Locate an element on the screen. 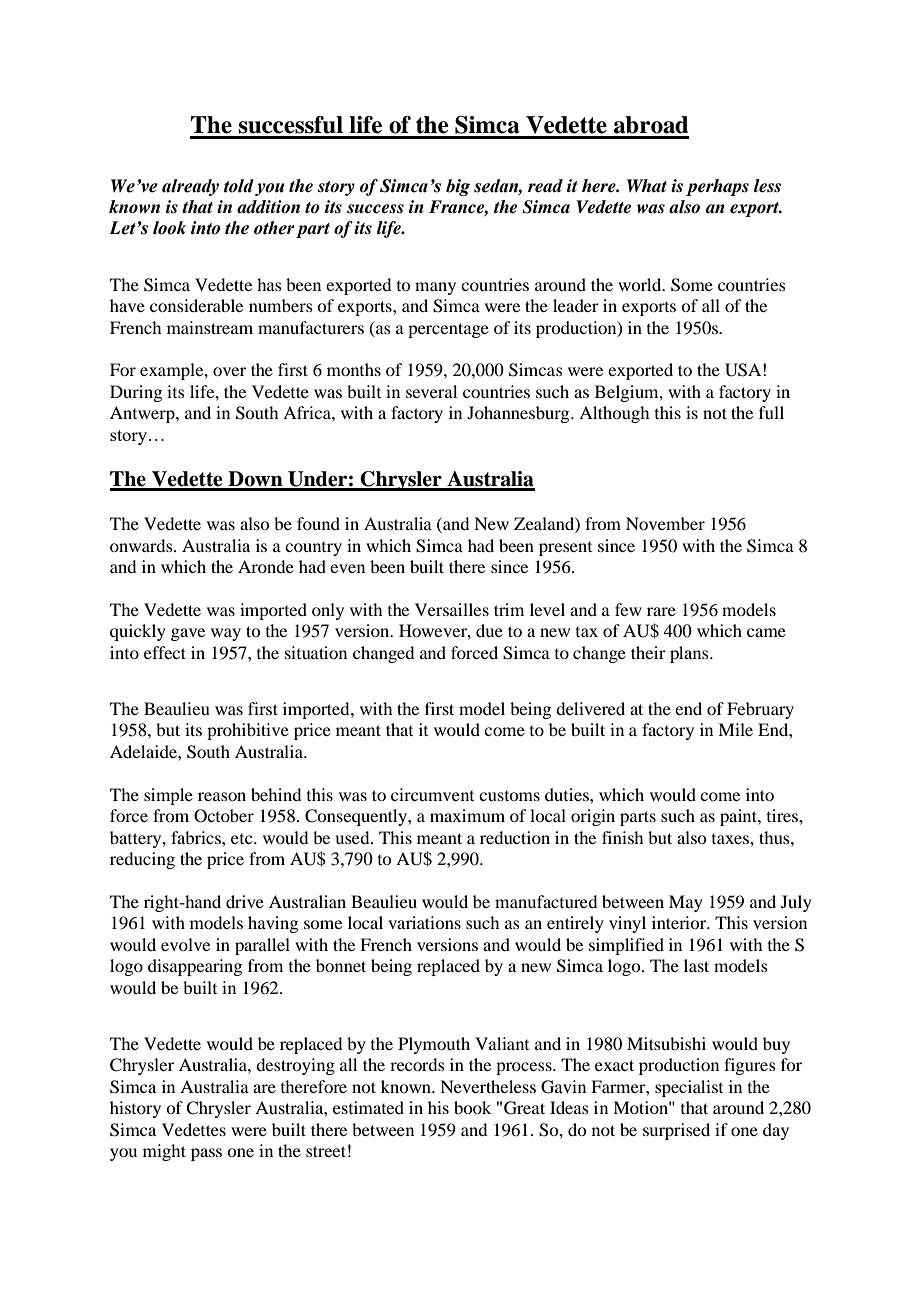 The height and width of the screenshot is (1307, 924). due is located at coordinates (489, 630).
